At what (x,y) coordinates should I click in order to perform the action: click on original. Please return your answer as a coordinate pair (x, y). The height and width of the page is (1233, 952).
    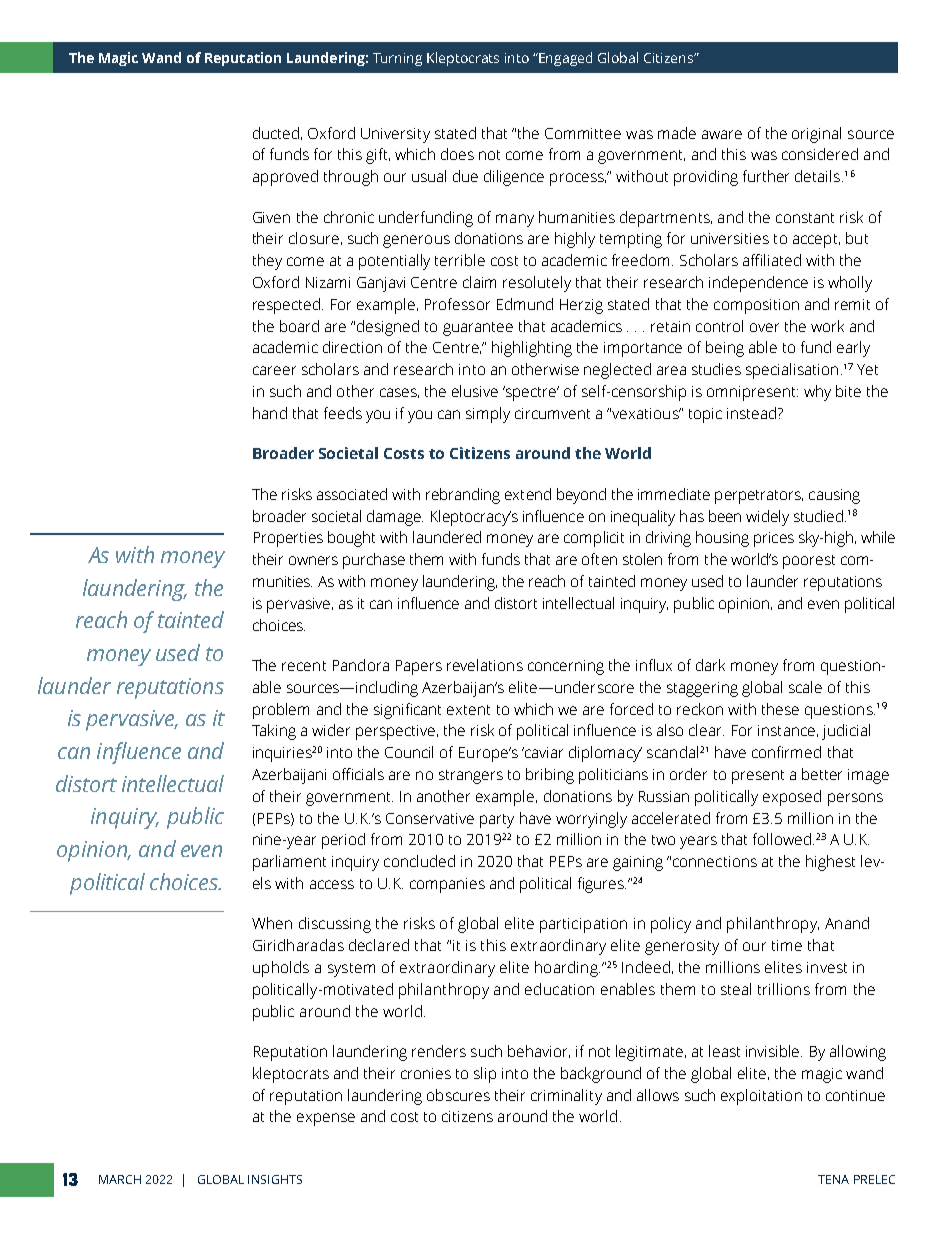
    Looking at the image, I should click on (816, 135).
